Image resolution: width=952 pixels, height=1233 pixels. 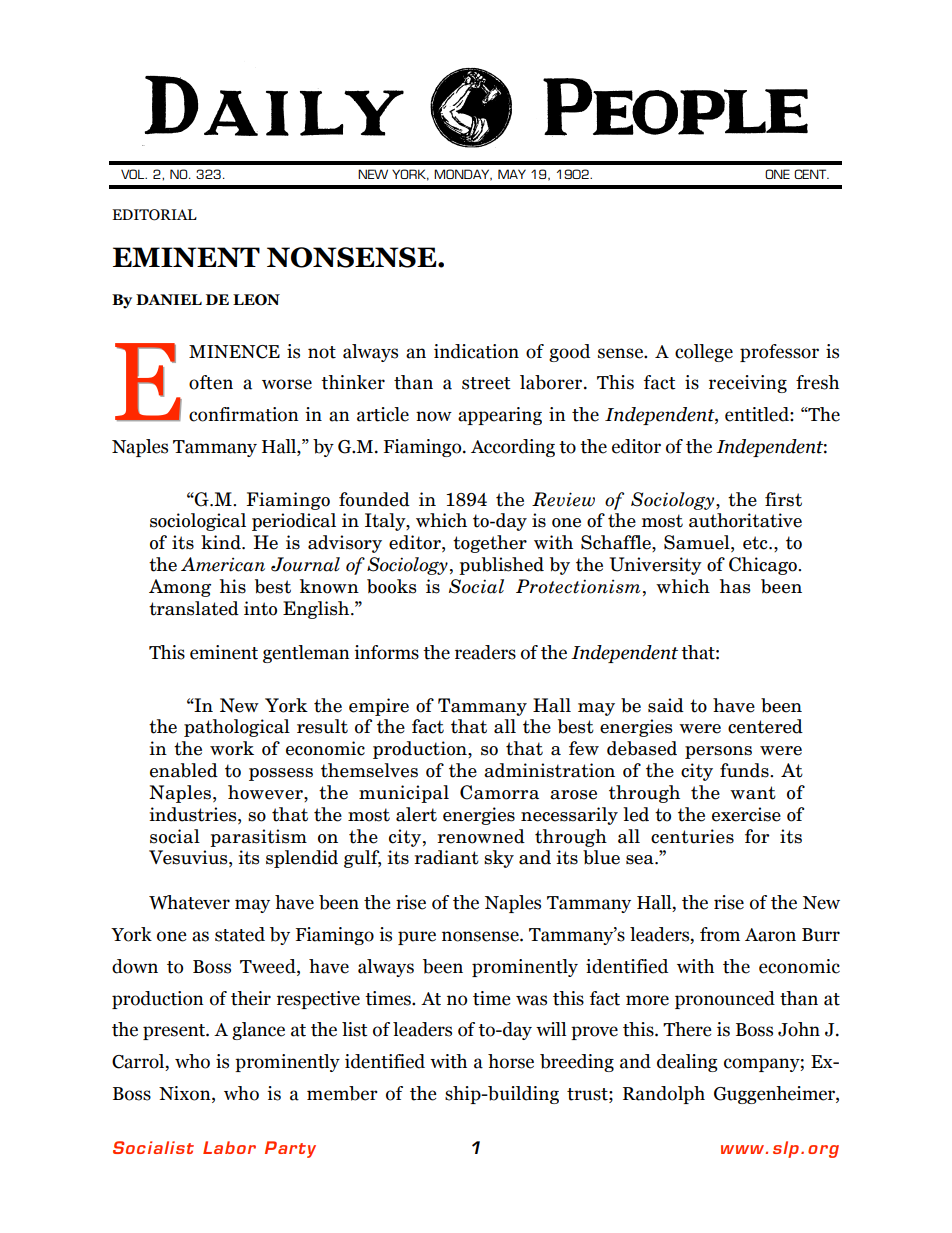 I want to click on Whatever, so click(x=189, y=902).
